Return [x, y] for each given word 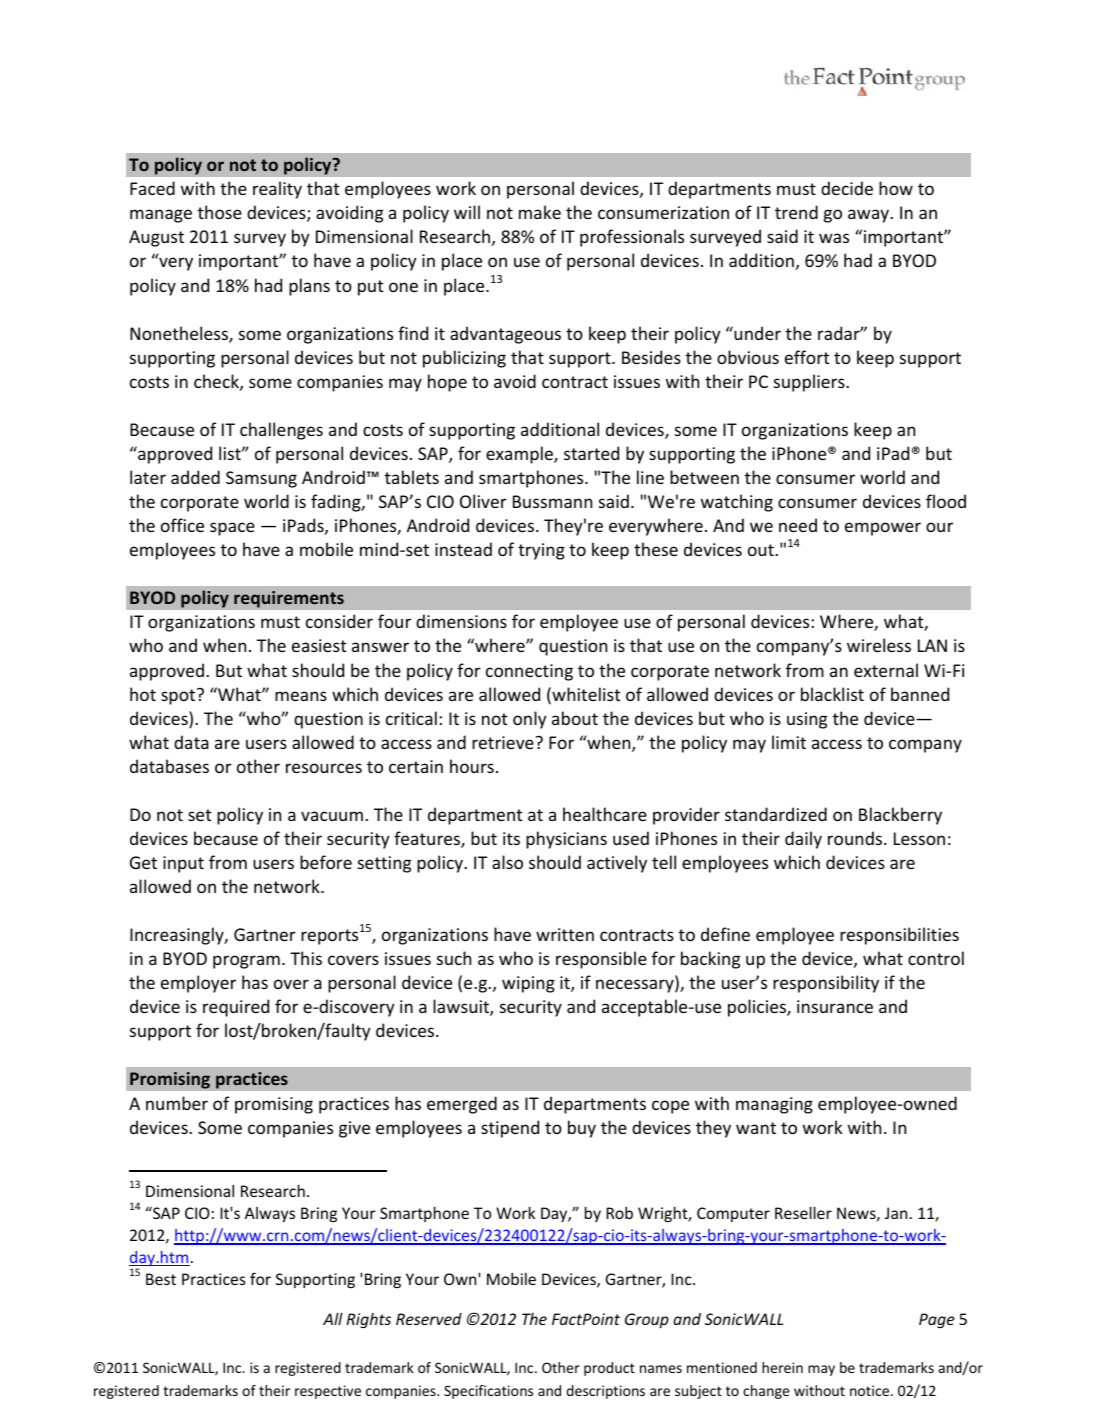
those [220, 212]
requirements [289, 599]
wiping [528, 984]
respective [328, 1392]
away [870, 216]
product [609, 1369]
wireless [879, 645]
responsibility [826, 984]
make [540, 212]
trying [541, 551]
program [246, 962]
